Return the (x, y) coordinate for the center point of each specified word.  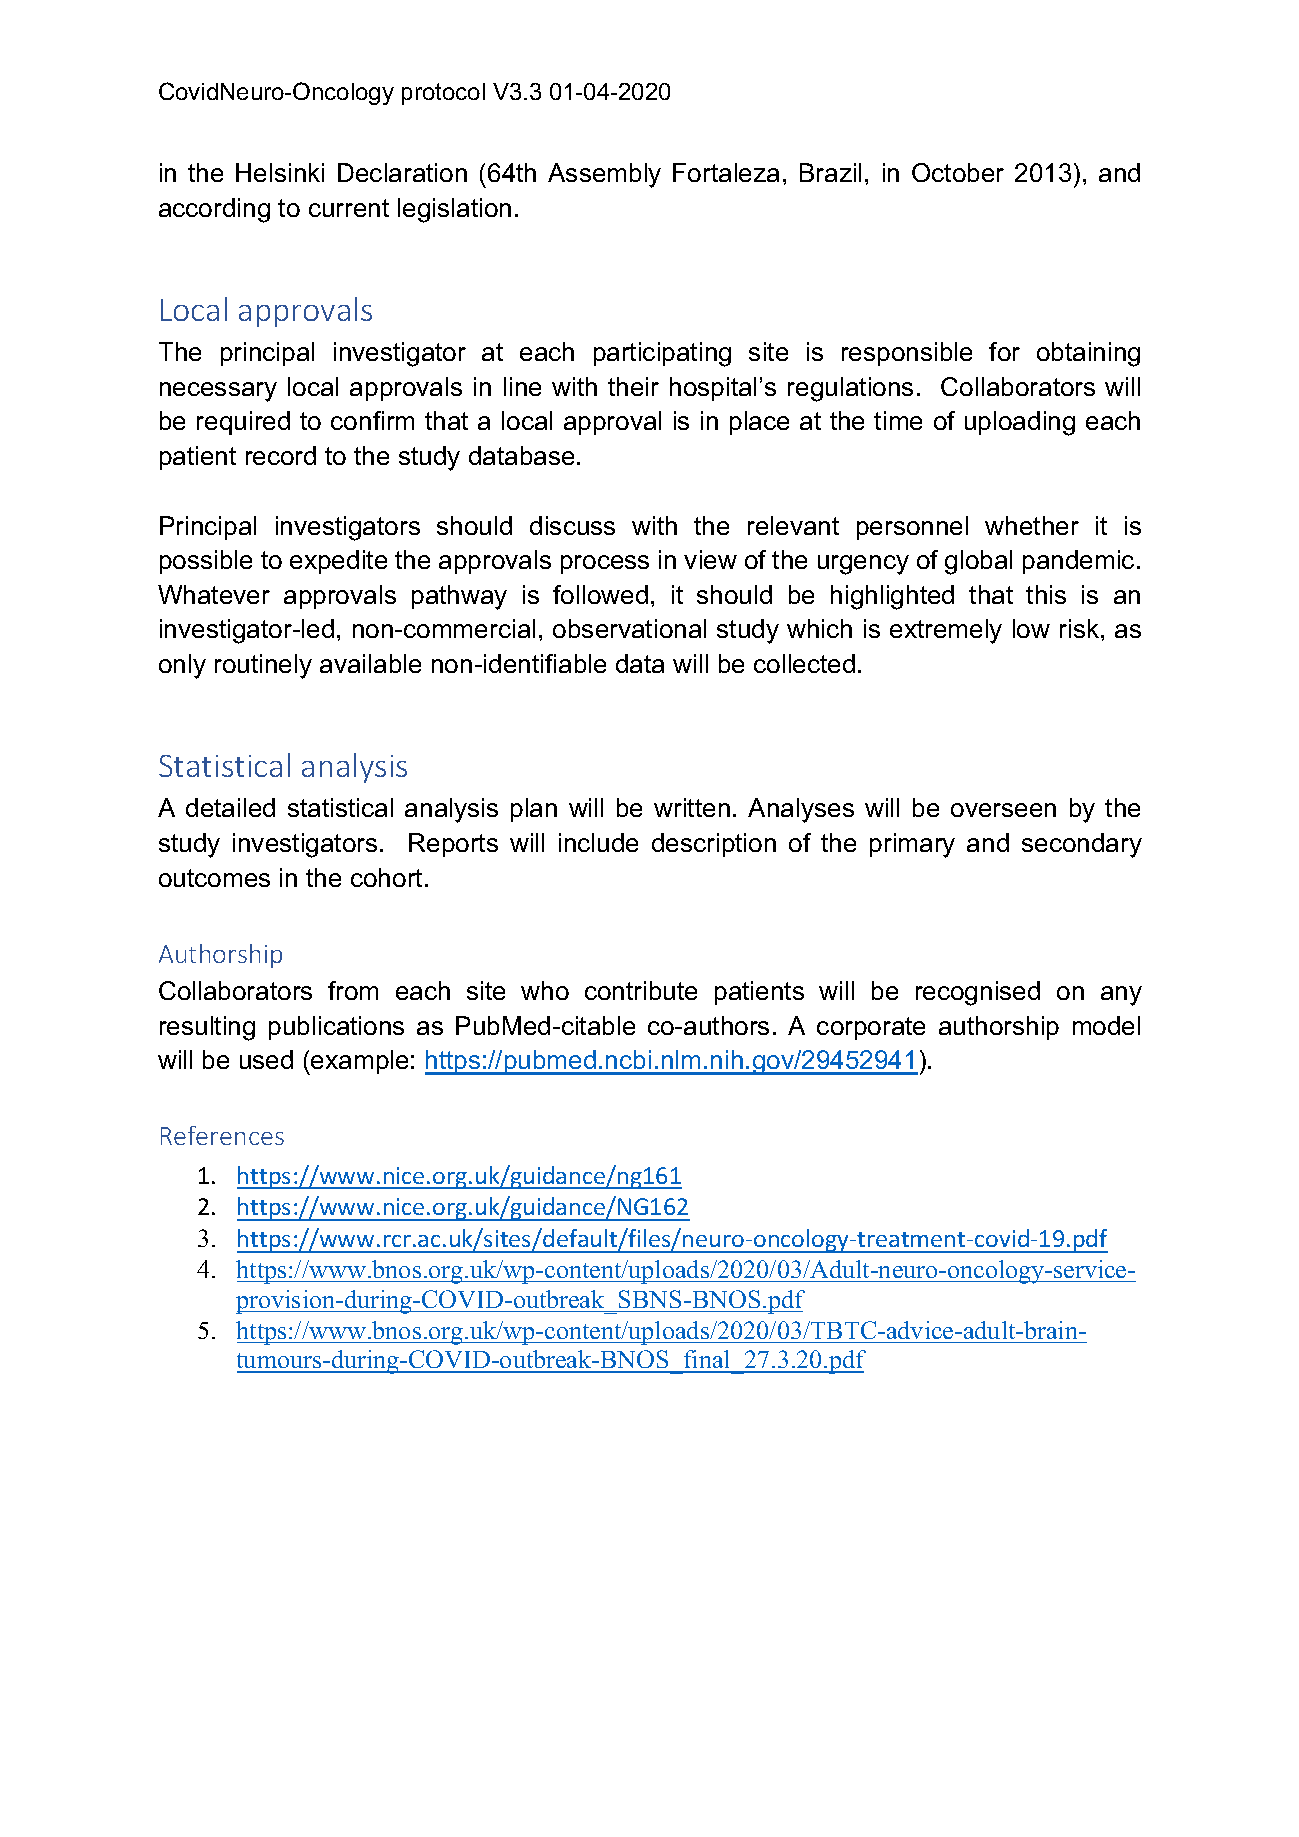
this (1046, 594)
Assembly (604, 175)
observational (629, 628)
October (958, 172)
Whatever (214, 594)
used (266, 1059)
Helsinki (280, 172)
